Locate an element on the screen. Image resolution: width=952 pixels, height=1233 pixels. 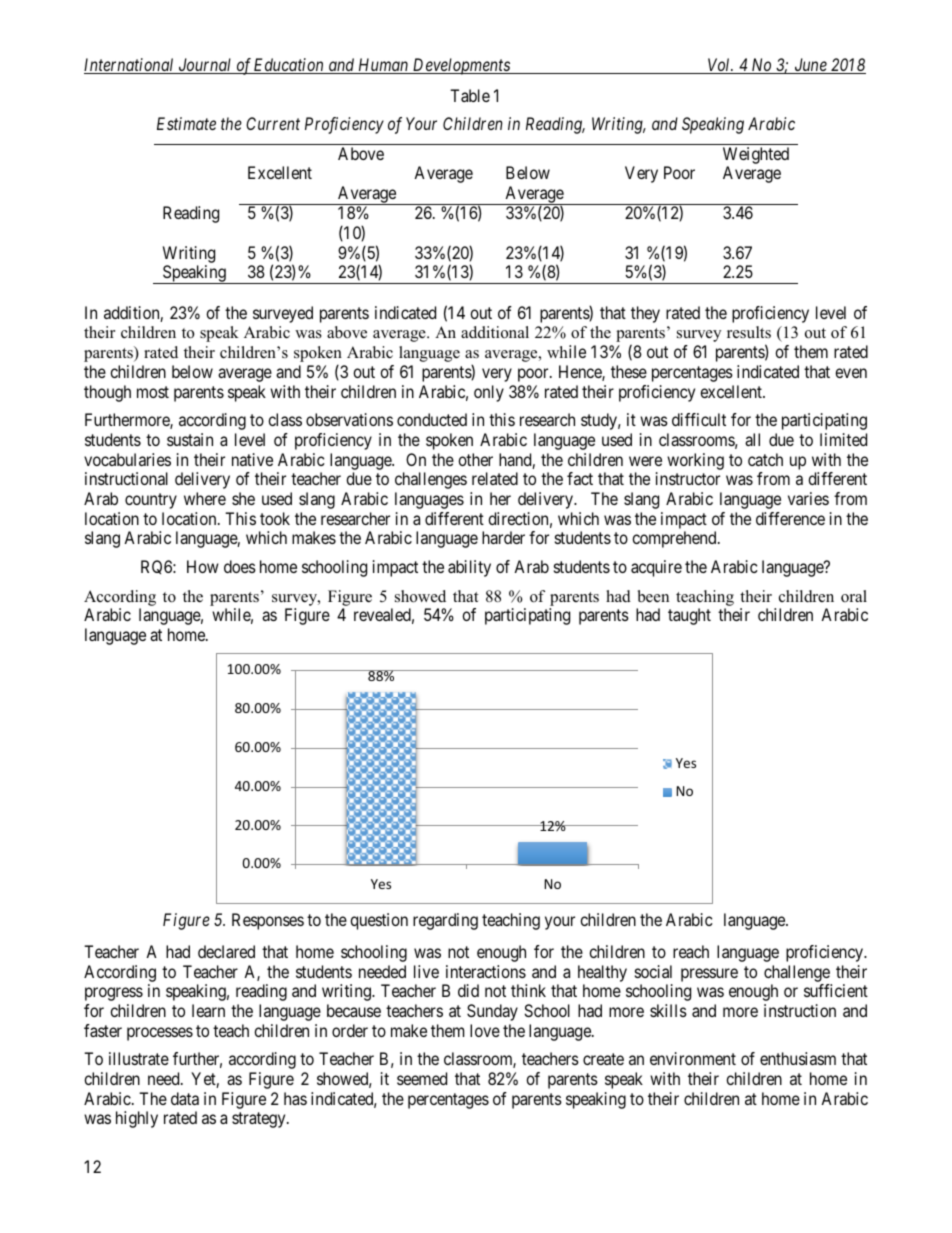
Responses is located at coordinates (268, 921).
